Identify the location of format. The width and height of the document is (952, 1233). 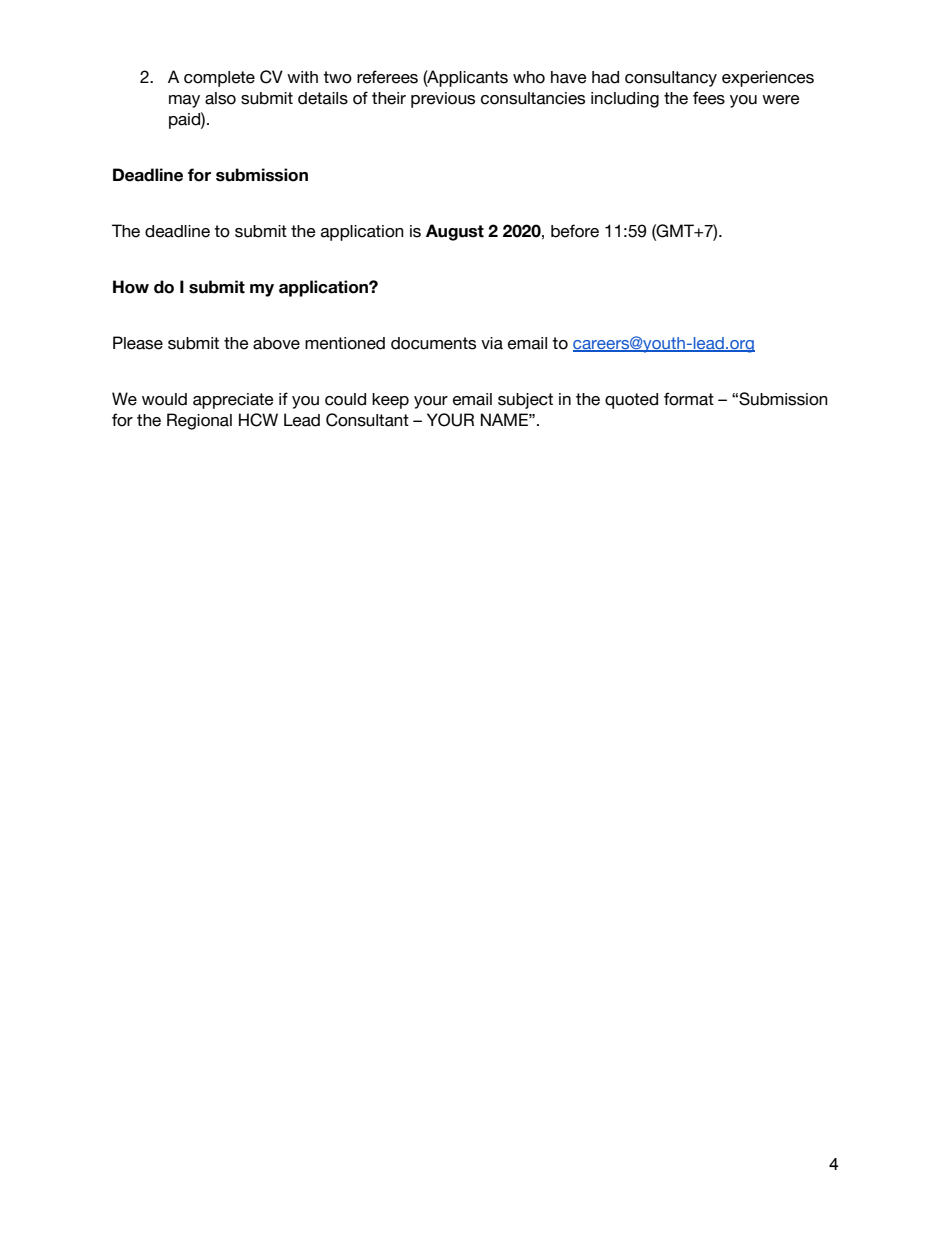
(689, 399).
